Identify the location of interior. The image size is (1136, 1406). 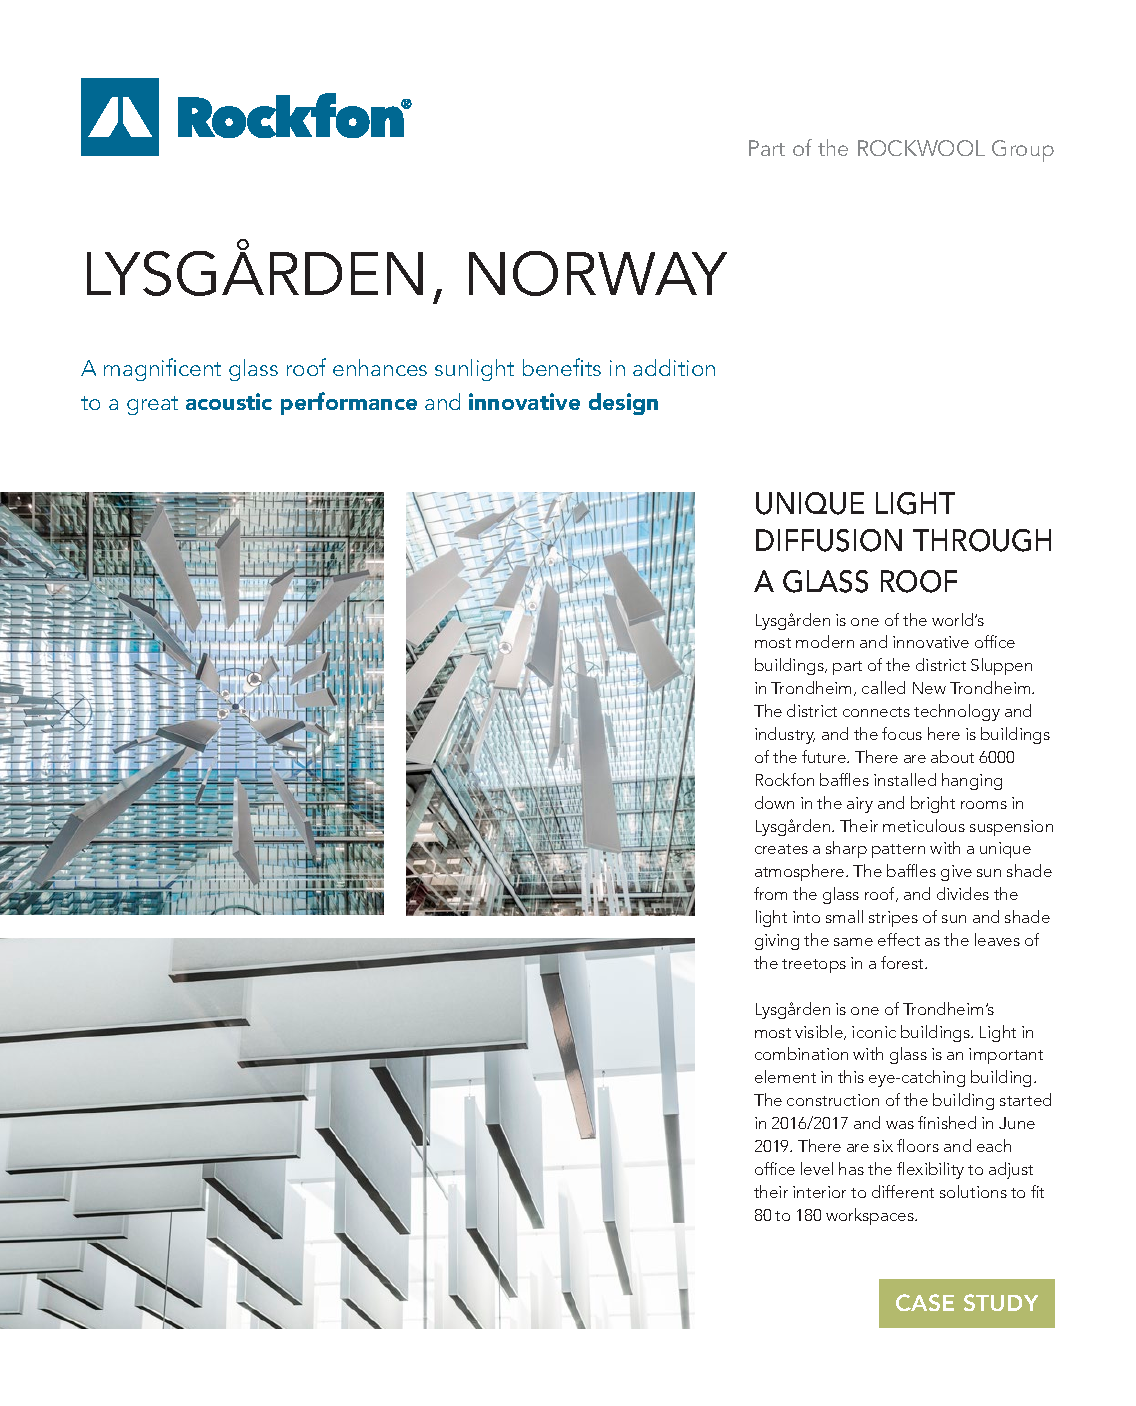
(819, 1192).
